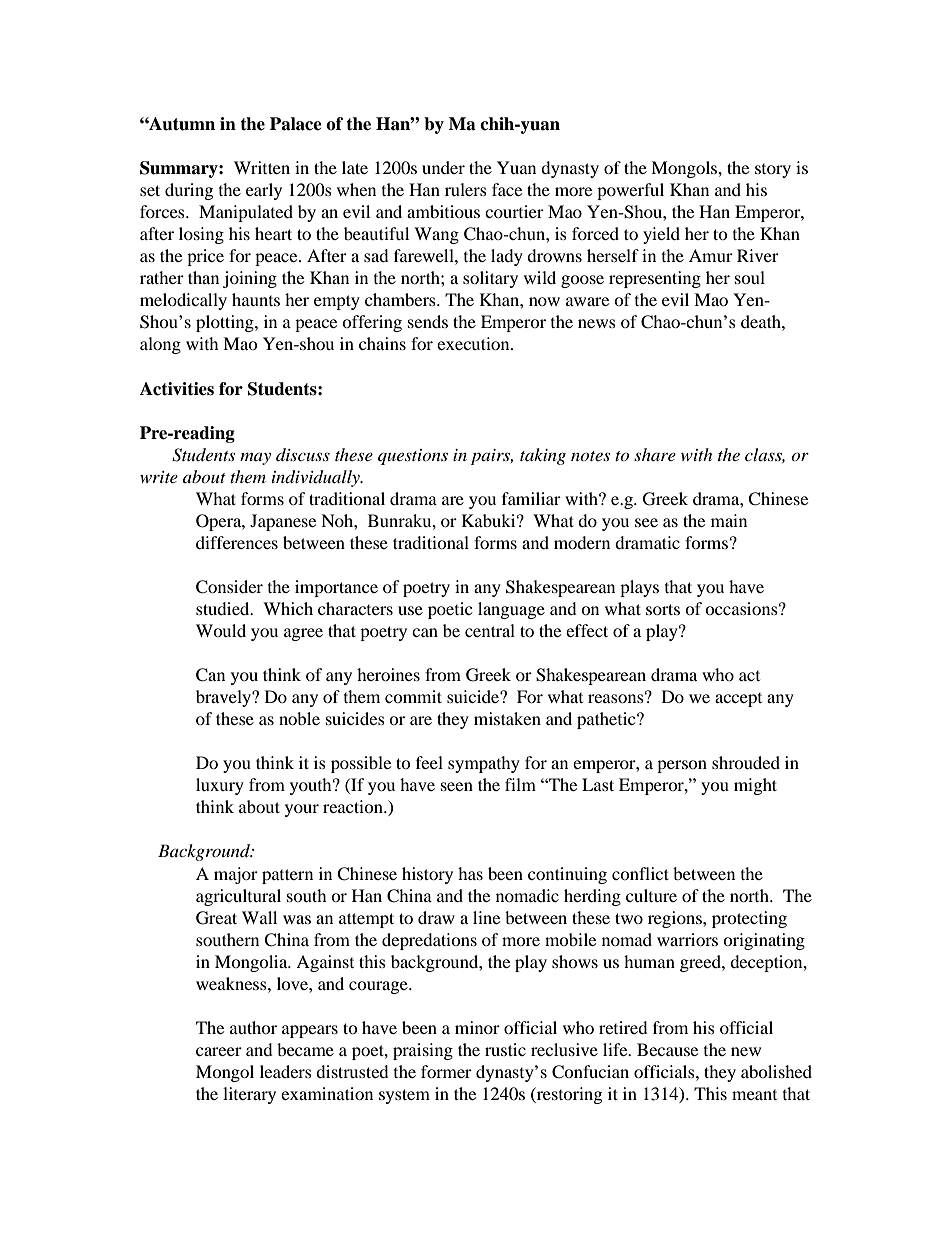 The width and height of the screenshot is (952, 1233). What do you see at coordinates (490, 630) in the screenshot?
I see `central` at bounding box center [490, 630].
